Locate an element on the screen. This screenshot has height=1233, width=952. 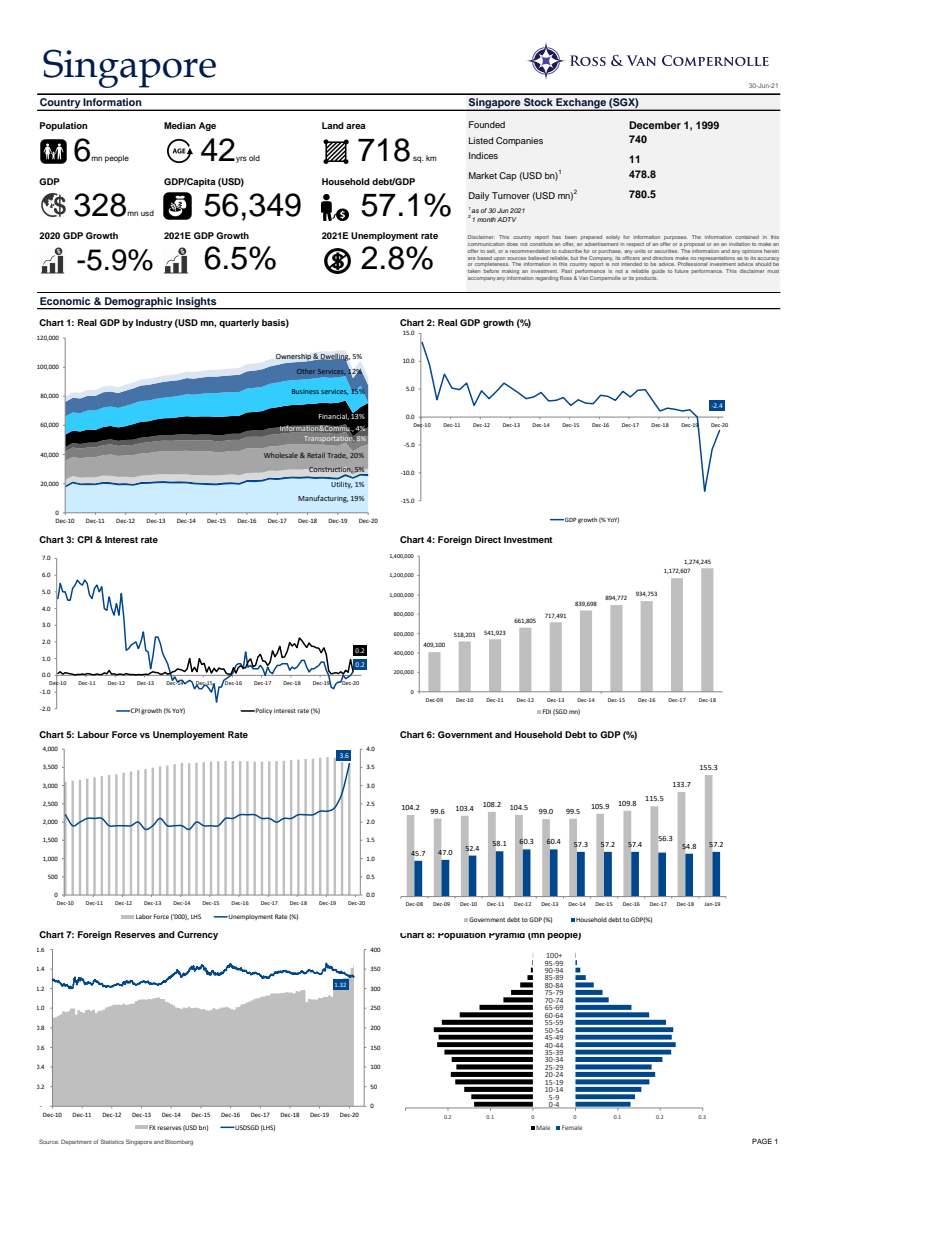
Labour is located at coordinates (93, 734).
